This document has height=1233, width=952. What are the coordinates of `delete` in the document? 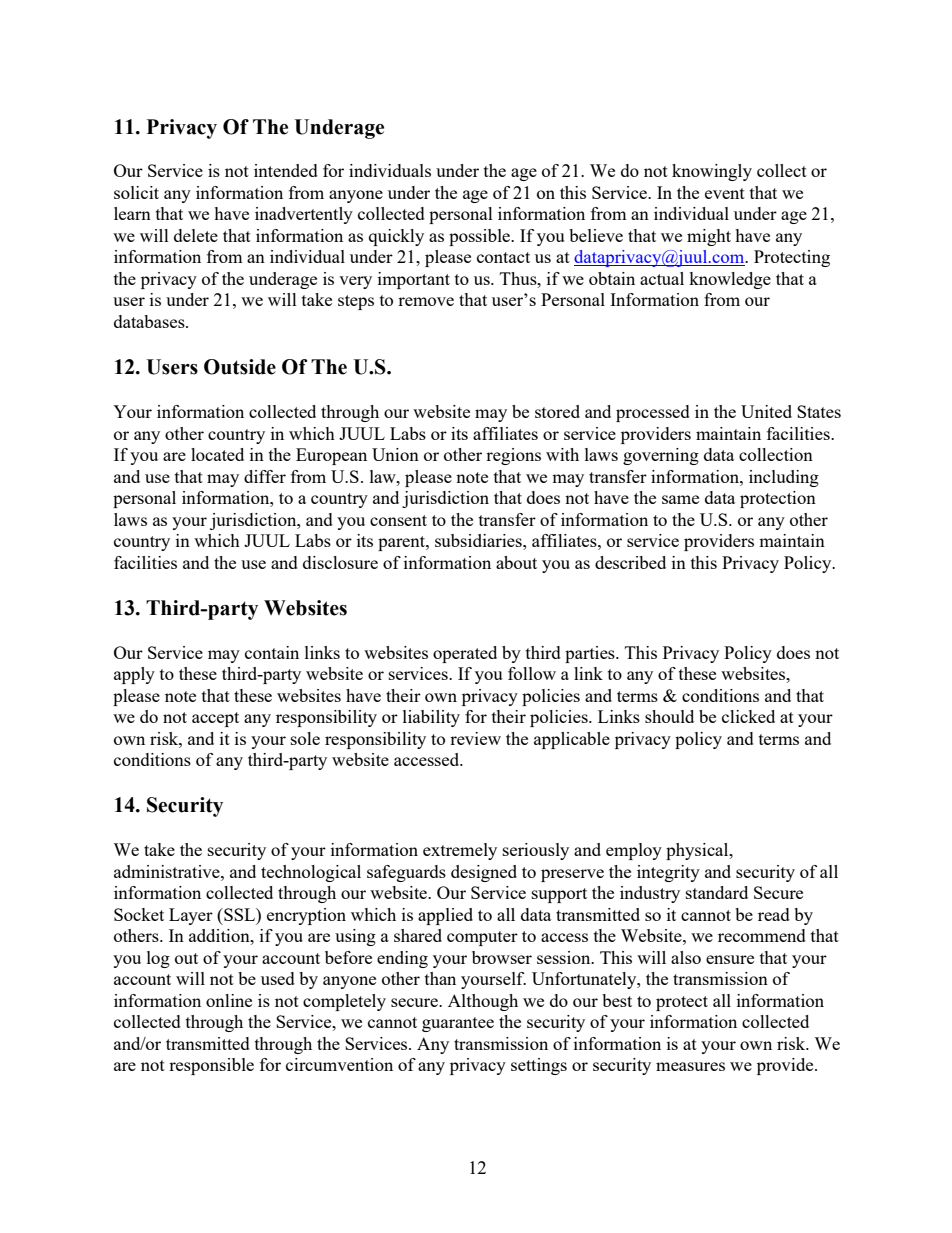 It's located at (196, 235).
